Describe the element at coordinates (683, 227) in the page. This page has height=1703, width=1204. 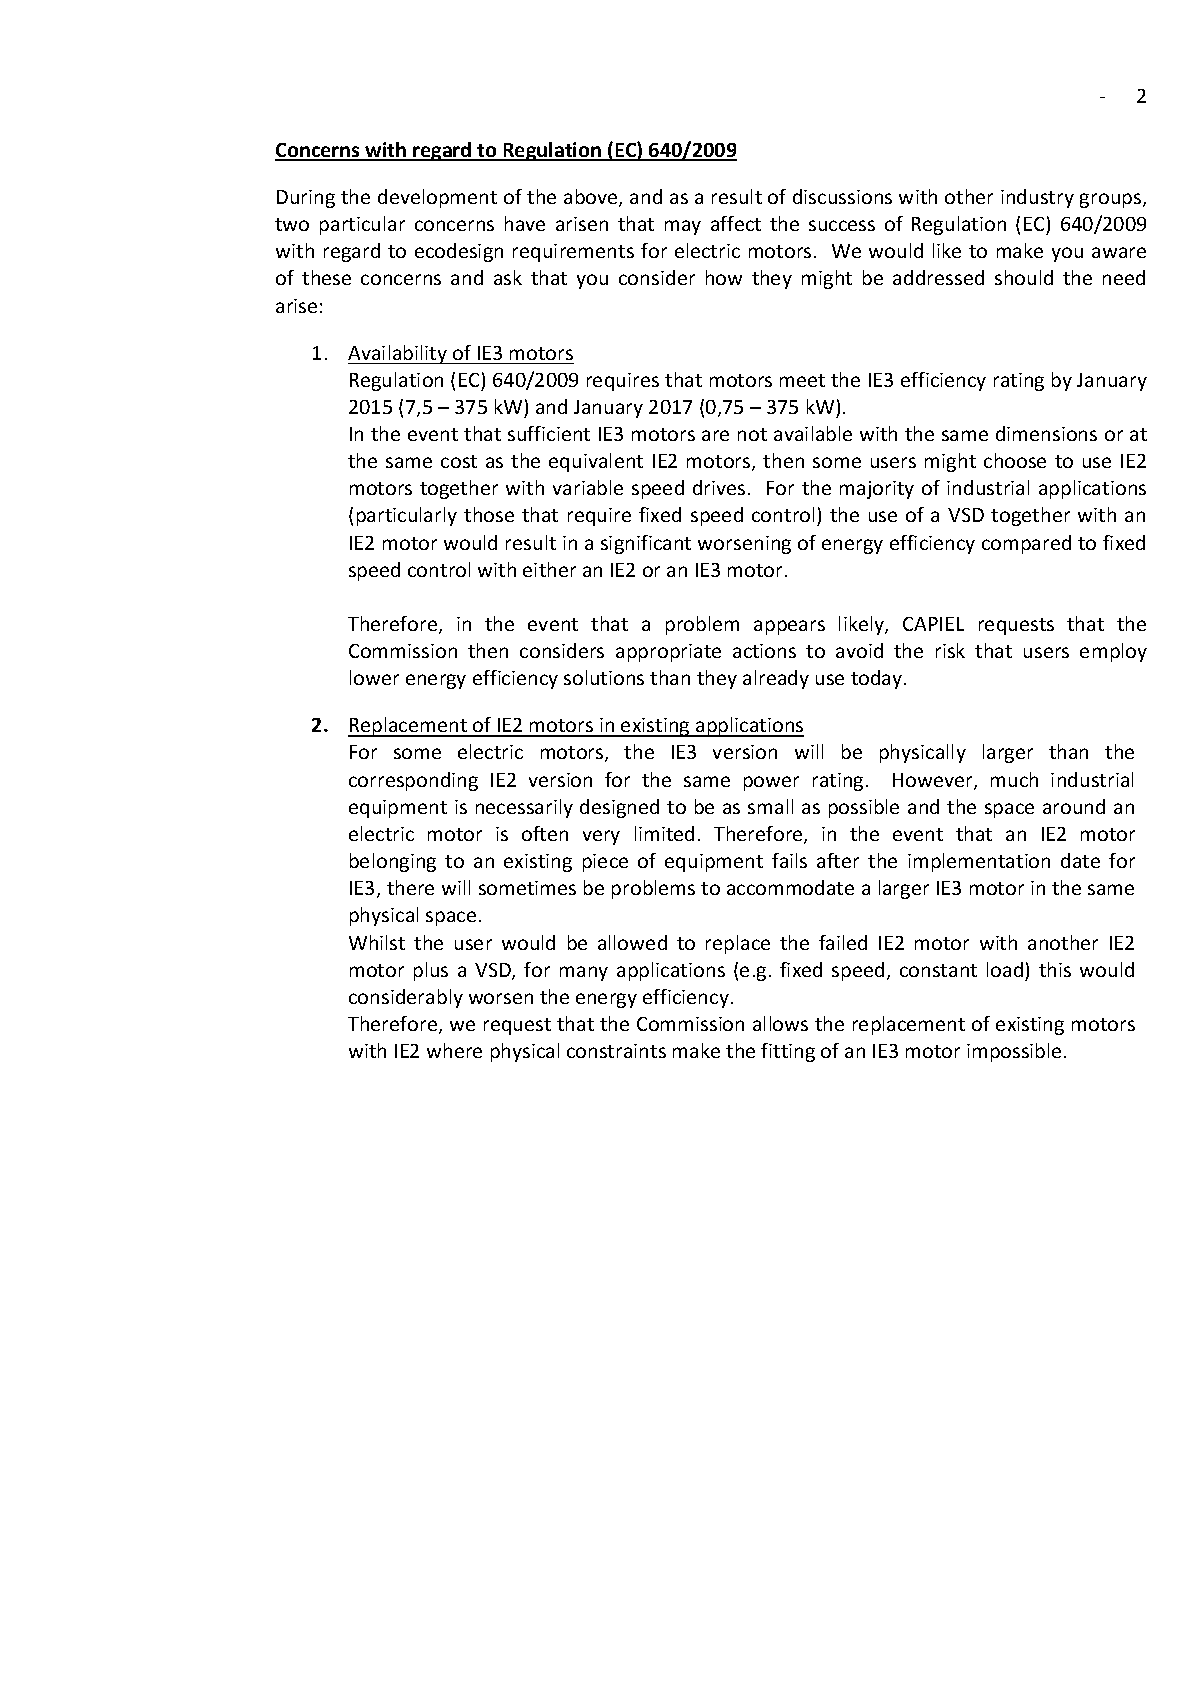
I see `may` at that location.
